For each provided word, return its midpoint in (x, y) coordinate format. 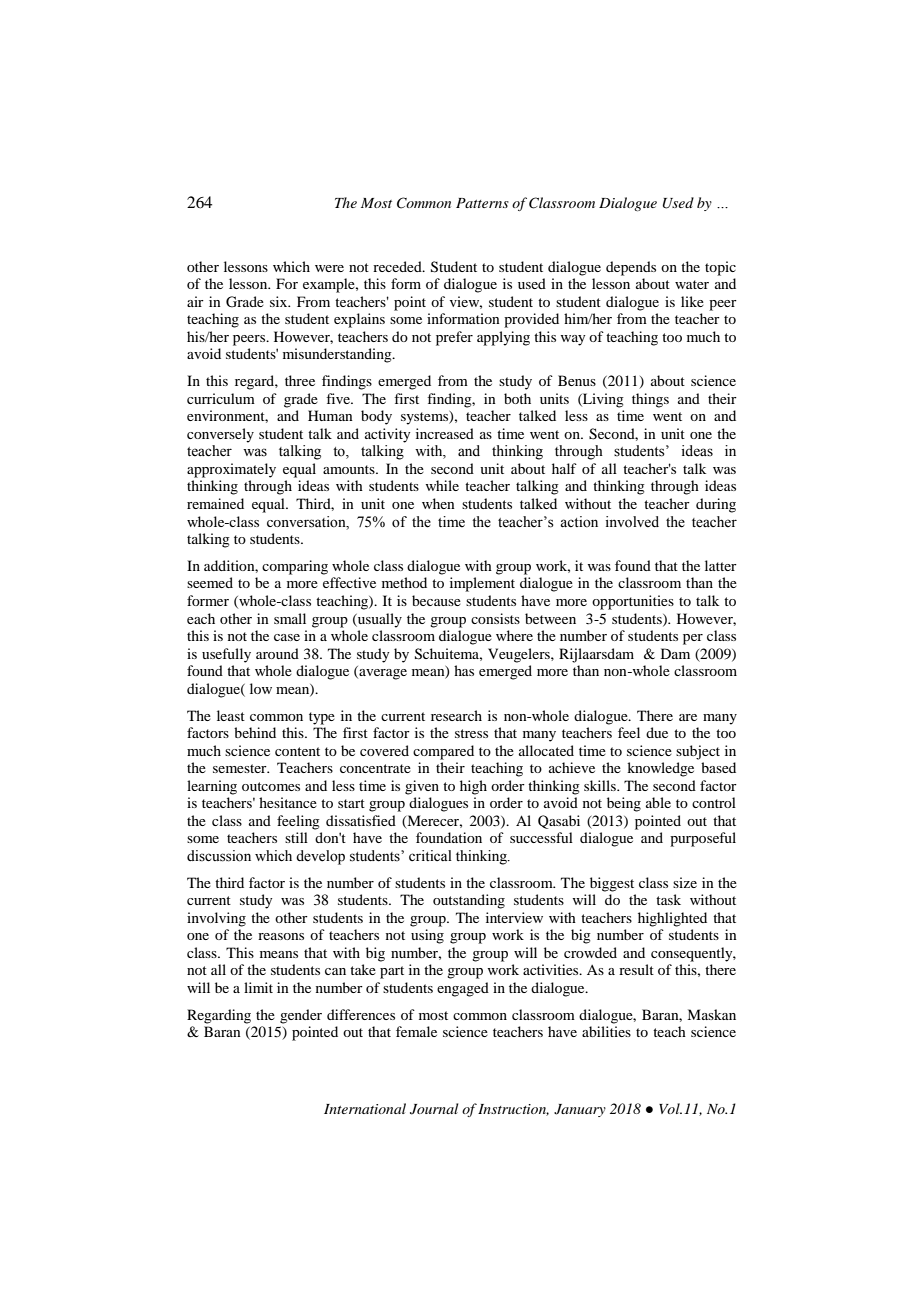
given (422, 787)
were (329, 268)
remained (215, 503)
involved (632, 522)
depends (631, 268)
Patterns (482, 203)
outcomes (271, 786)
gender (301, 1016)
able (658, 802)
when (438, 503)
